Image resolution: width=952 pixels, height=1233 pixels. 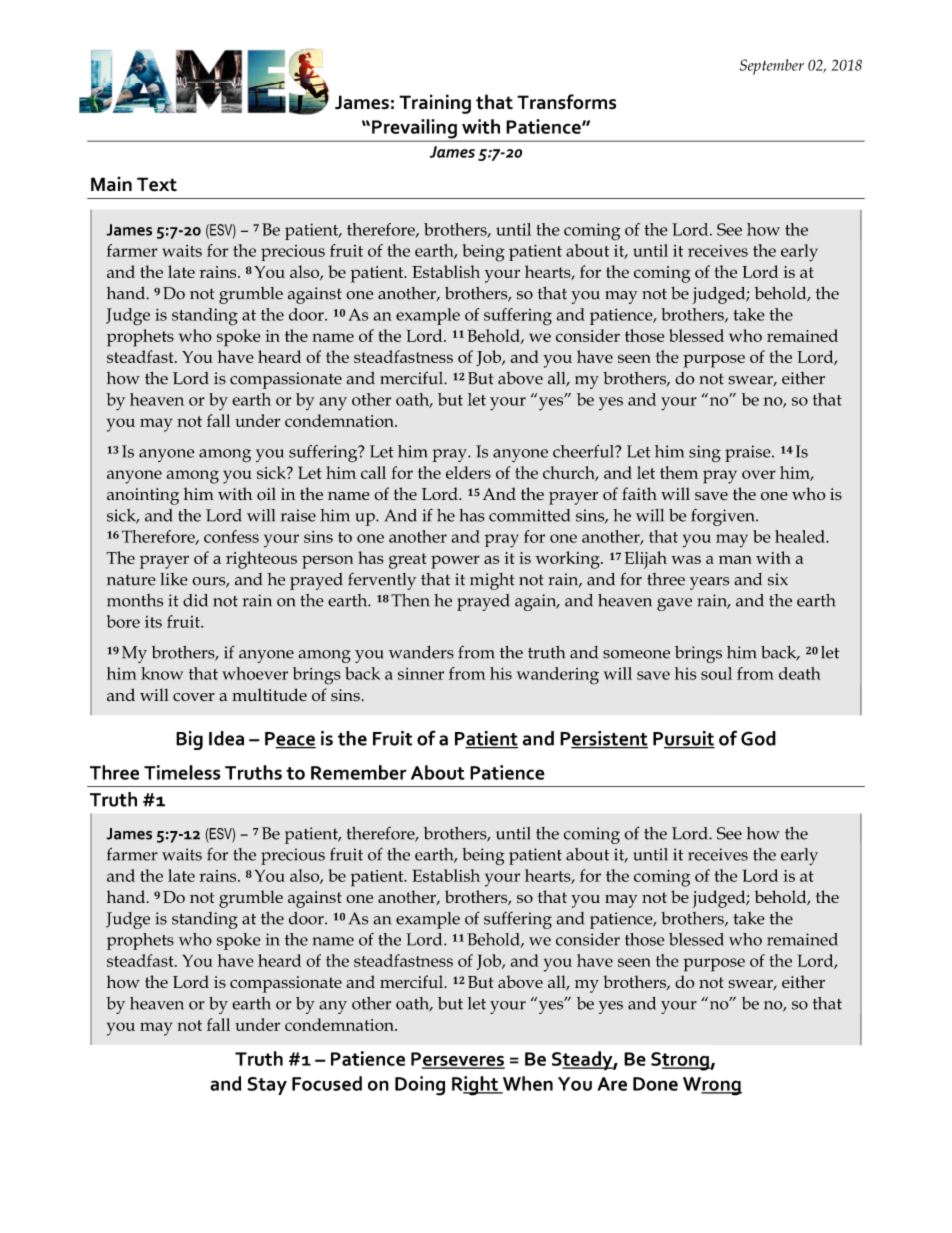 What do you see at coordinates (157, 184) in the screenshot?
I see `Text` at bounding box center [157, 184].
